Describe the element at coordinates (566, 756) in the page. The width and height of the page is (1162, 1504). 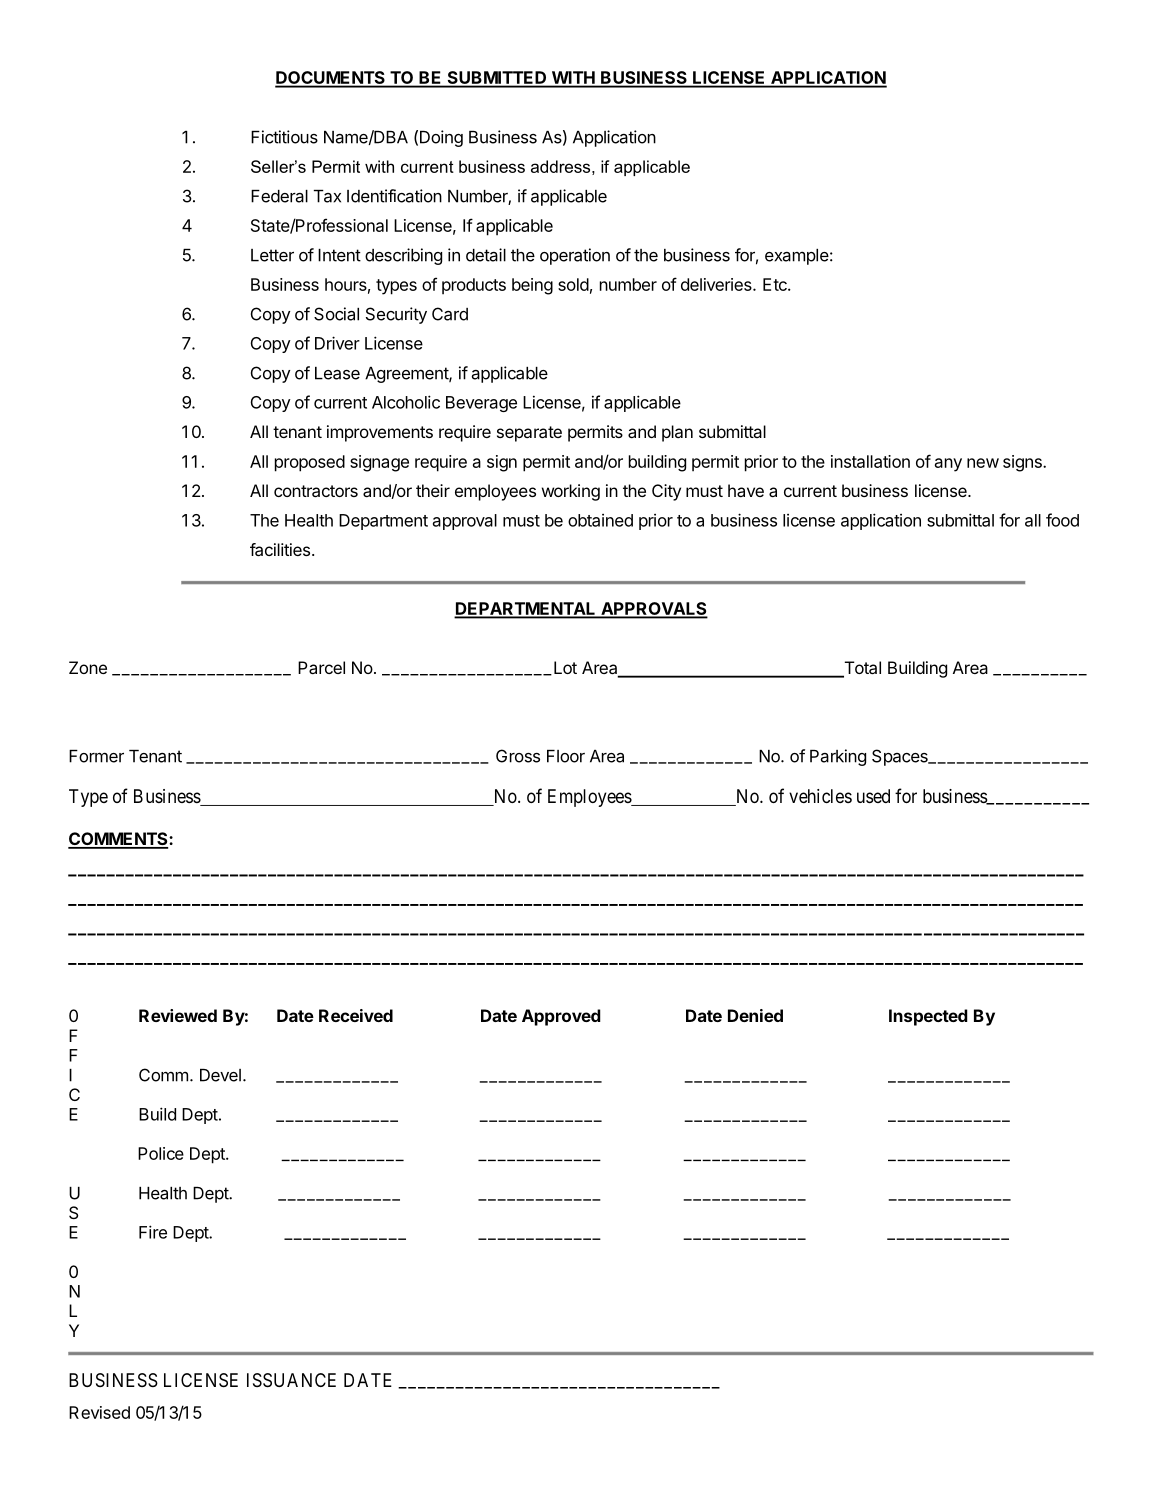
I see `Floor` at that location.
